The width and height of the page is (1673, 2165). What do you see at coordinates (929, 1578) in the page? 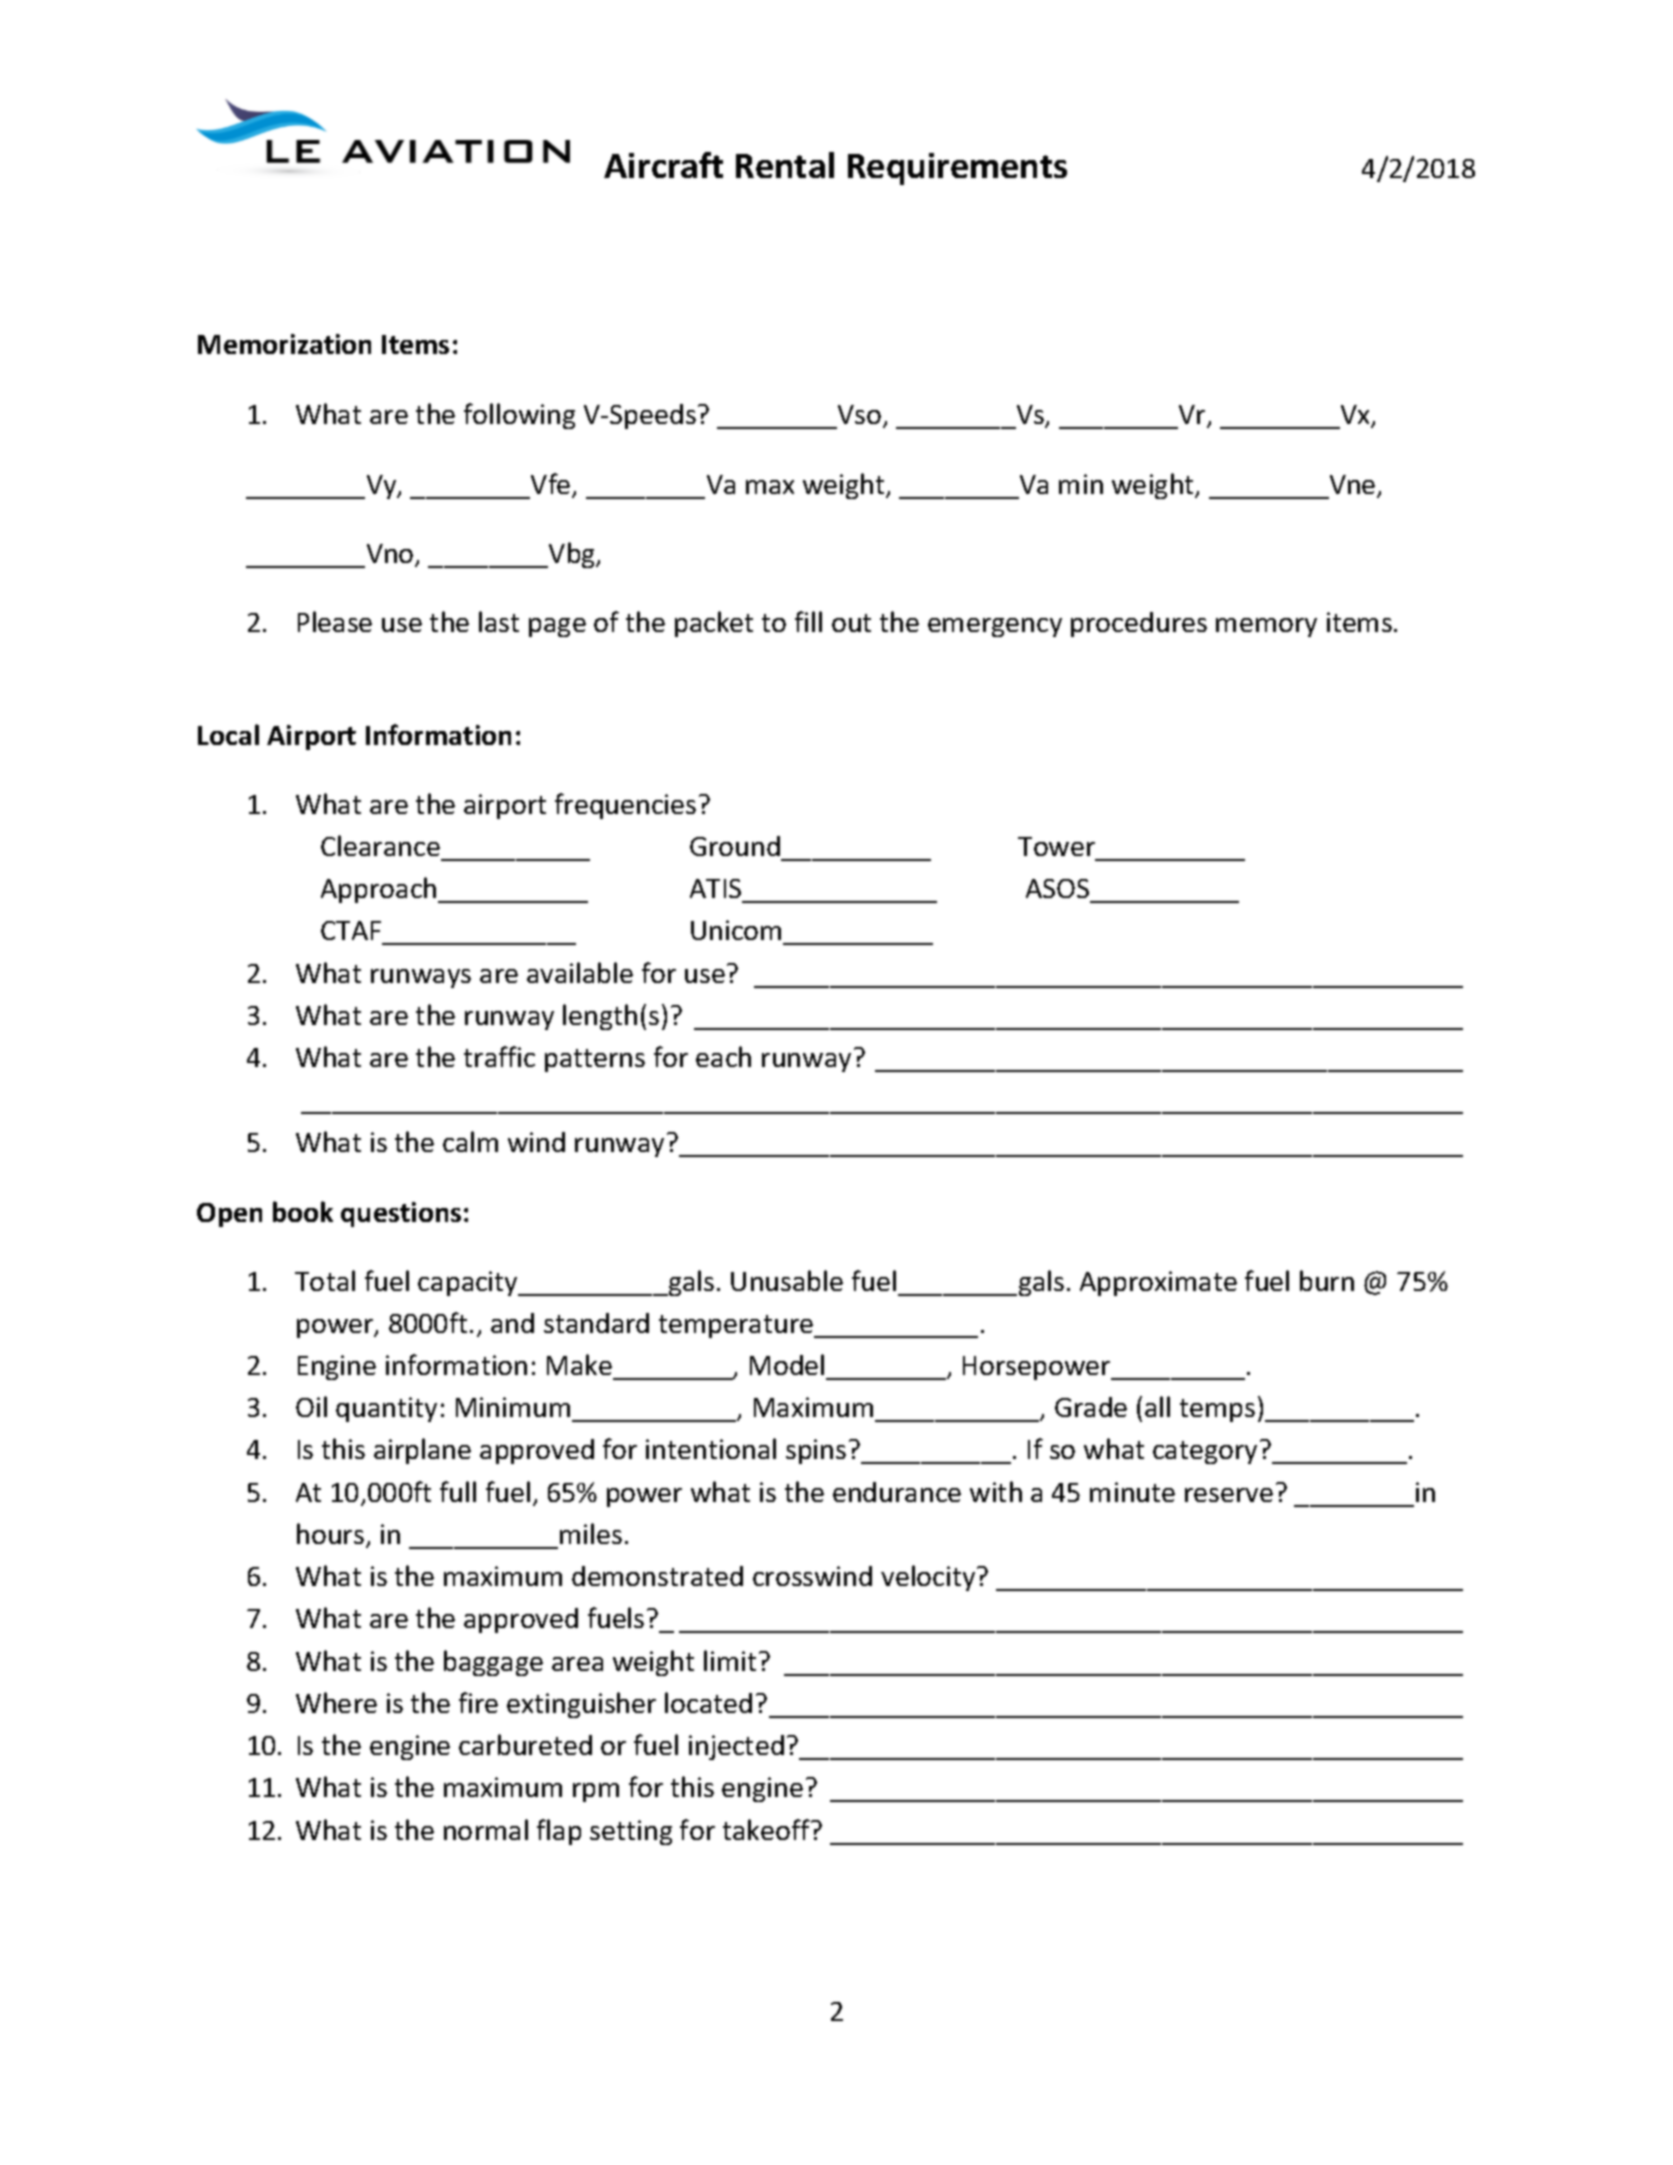
I see `velocity` at bounding box center [929, 1578].
